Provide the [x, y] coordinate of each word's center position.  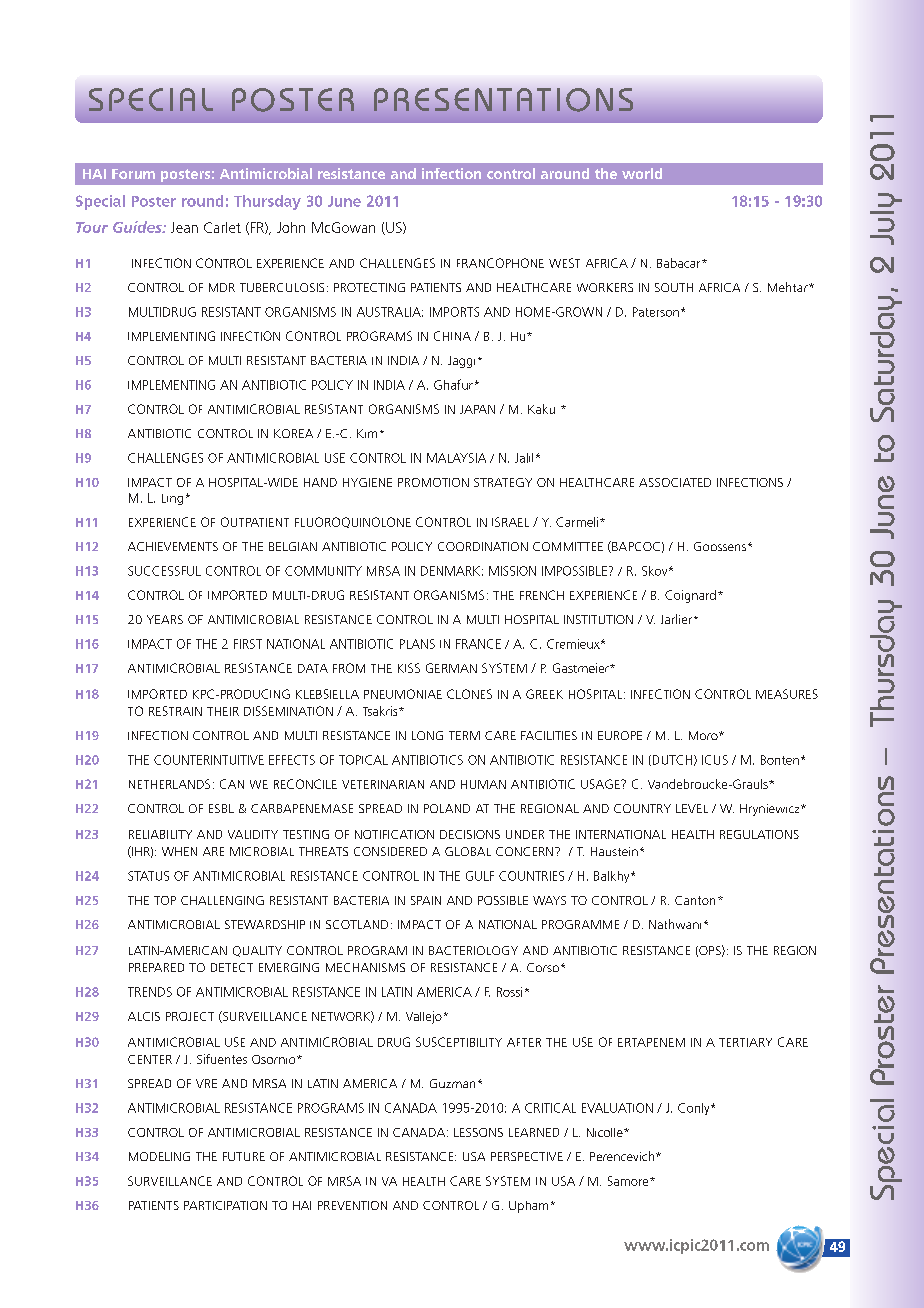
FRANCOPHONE [500, 263]
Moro [704, 735]
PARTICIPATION [225, 1205]
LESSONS [478, 1132]
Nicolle [606, 1132]
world [642, 173]
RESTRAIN [175, 711]
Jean [184, 227]
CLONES [469, 694]
